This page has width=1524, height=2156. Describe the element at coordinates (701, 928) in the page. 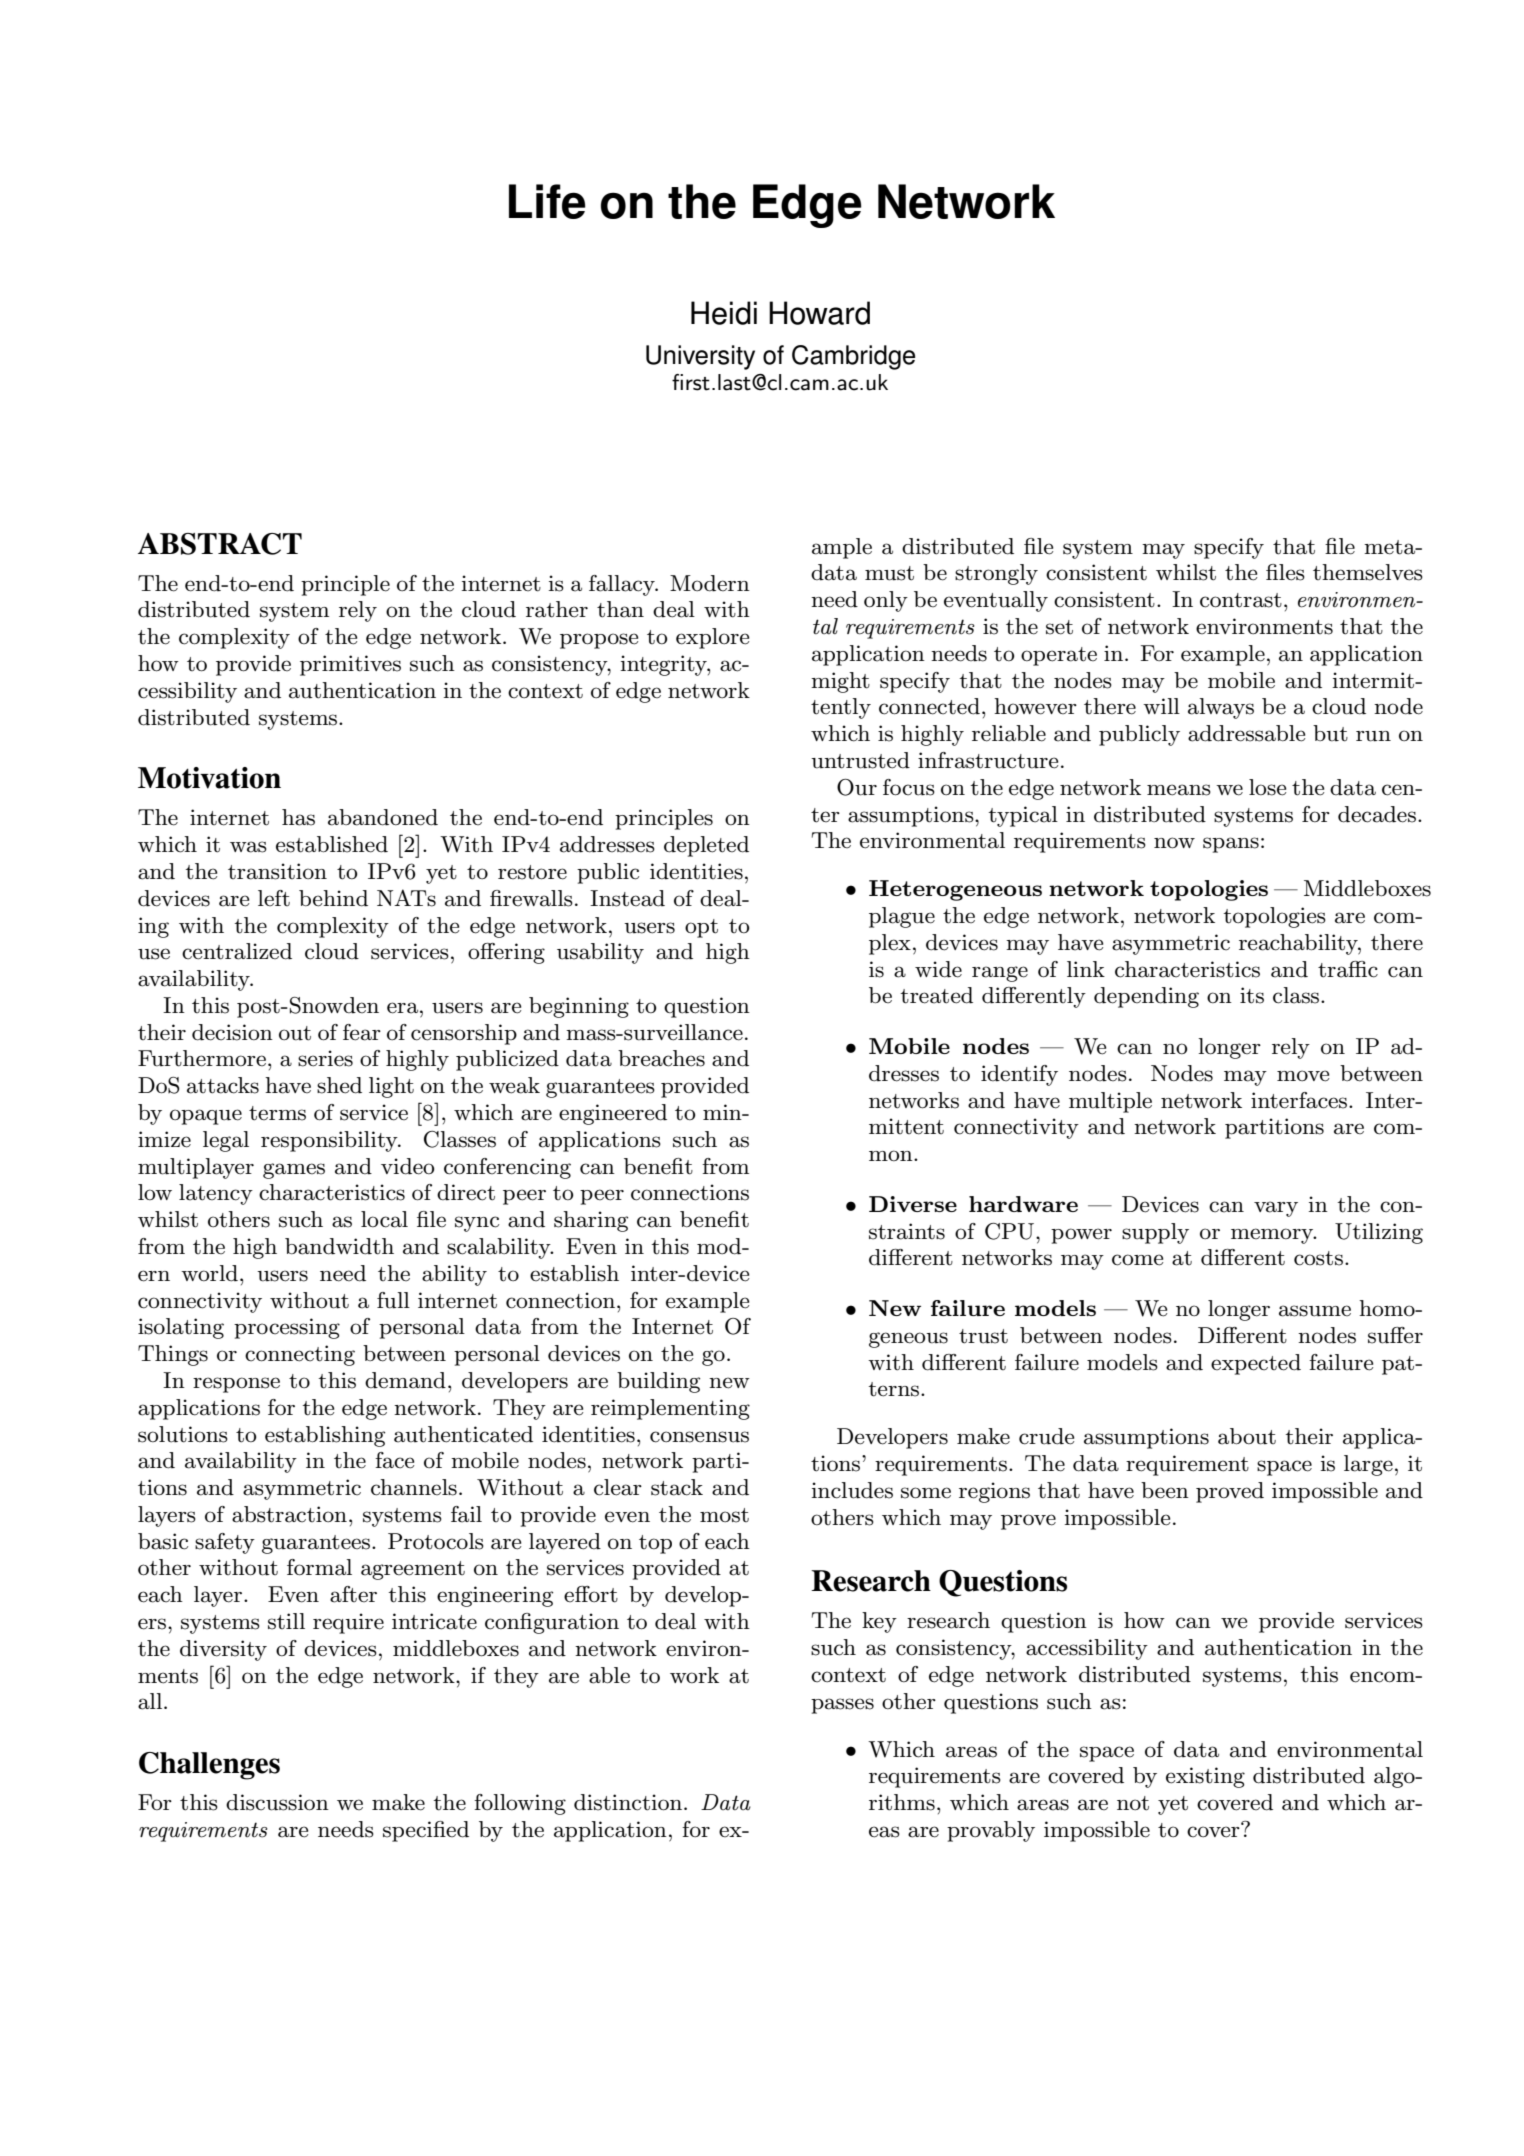

I see `opt` at that location.
